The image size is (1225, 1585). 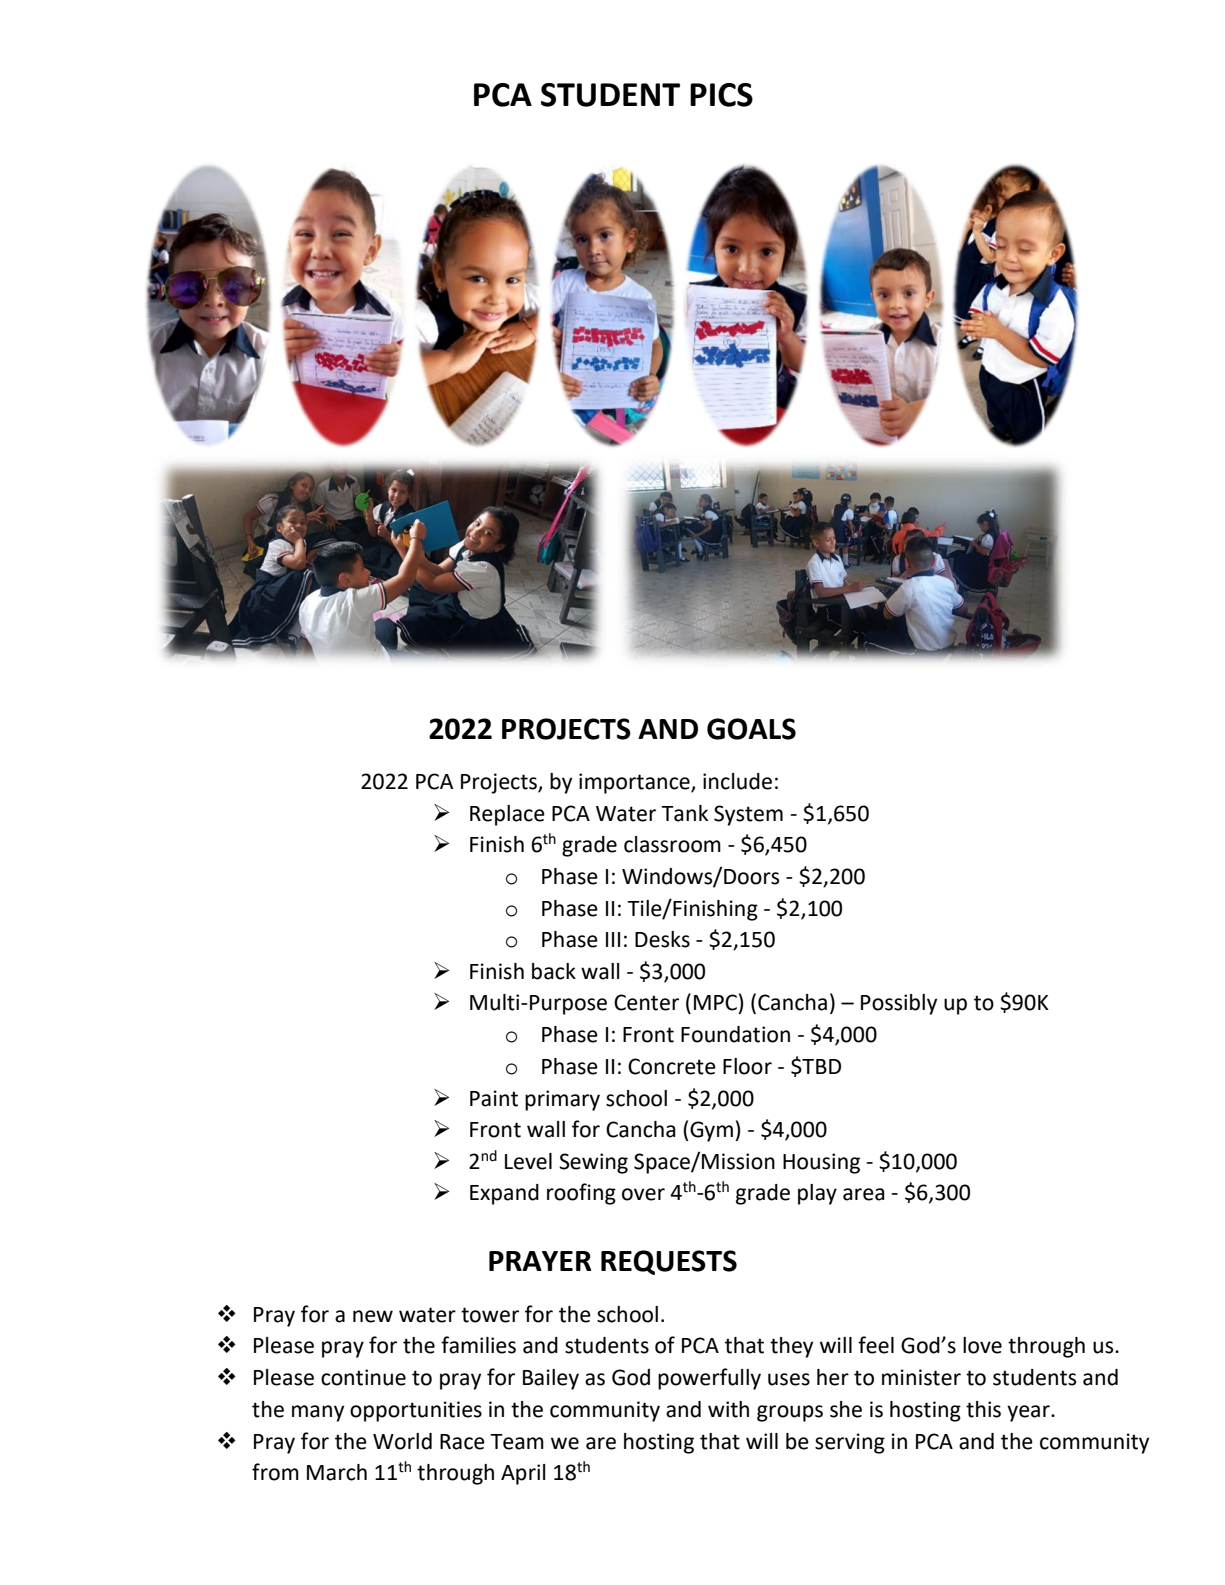 What do you see at coordinates (751, 729) in the document?
I see `GOALS` at bounding box center [751, 729].
